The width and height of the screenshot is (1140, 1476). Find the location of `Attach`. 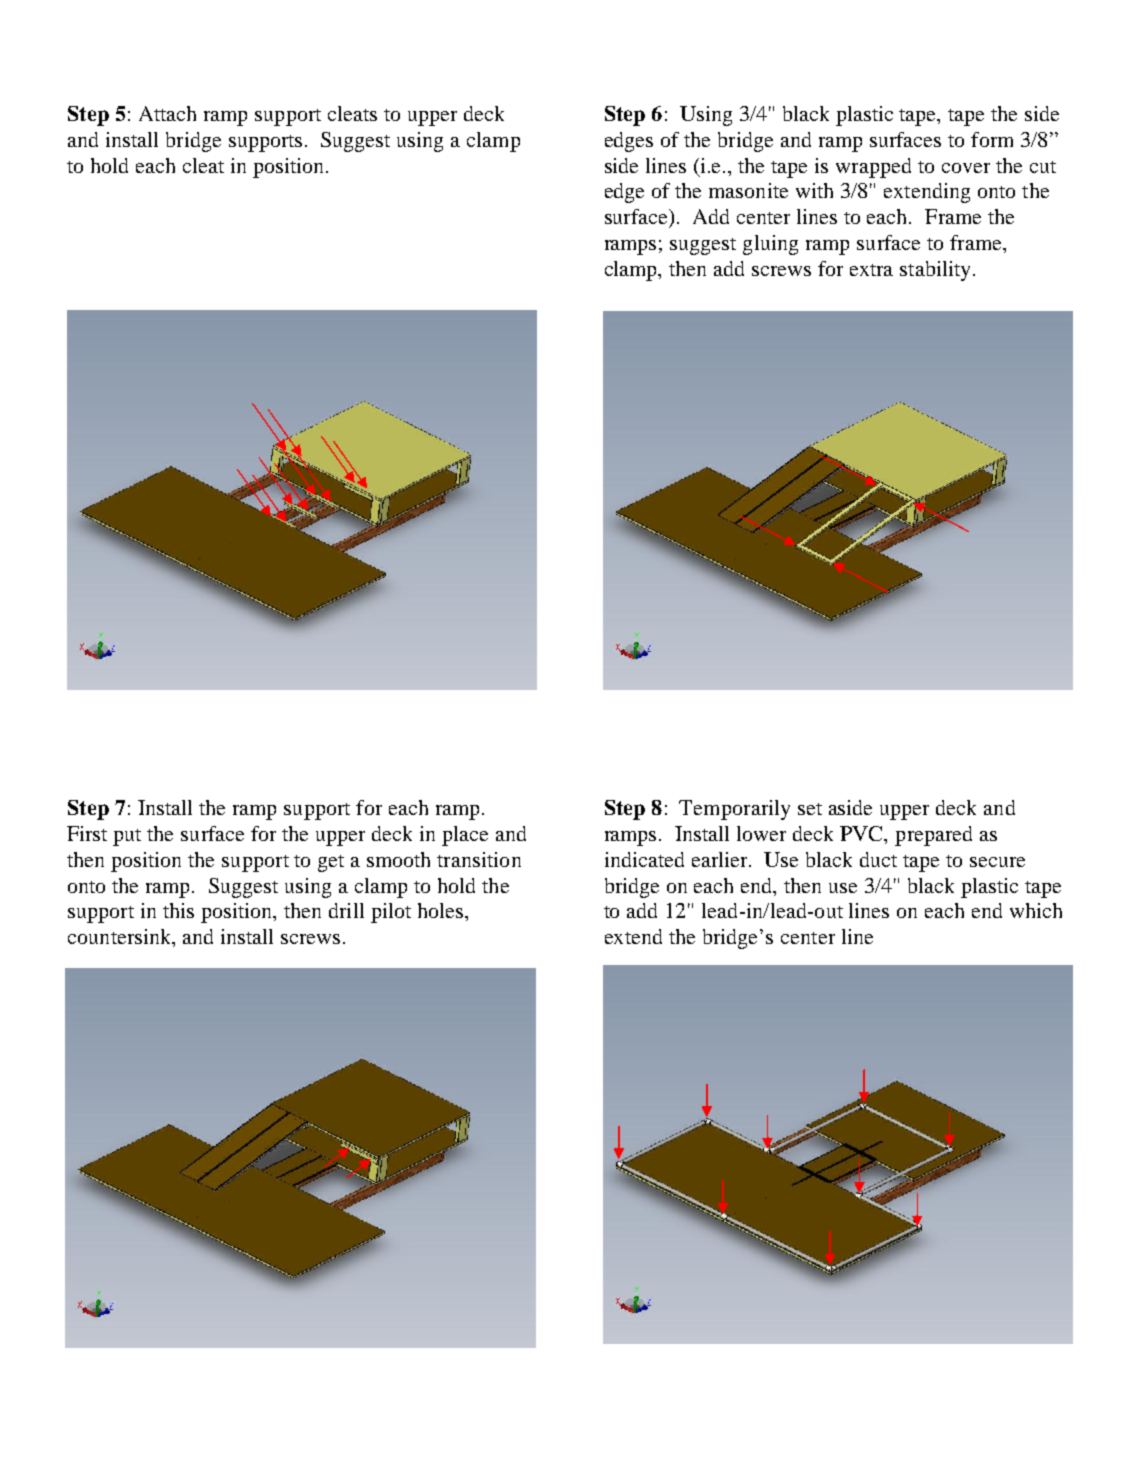

Attach is located at coordinates (167, 113).
